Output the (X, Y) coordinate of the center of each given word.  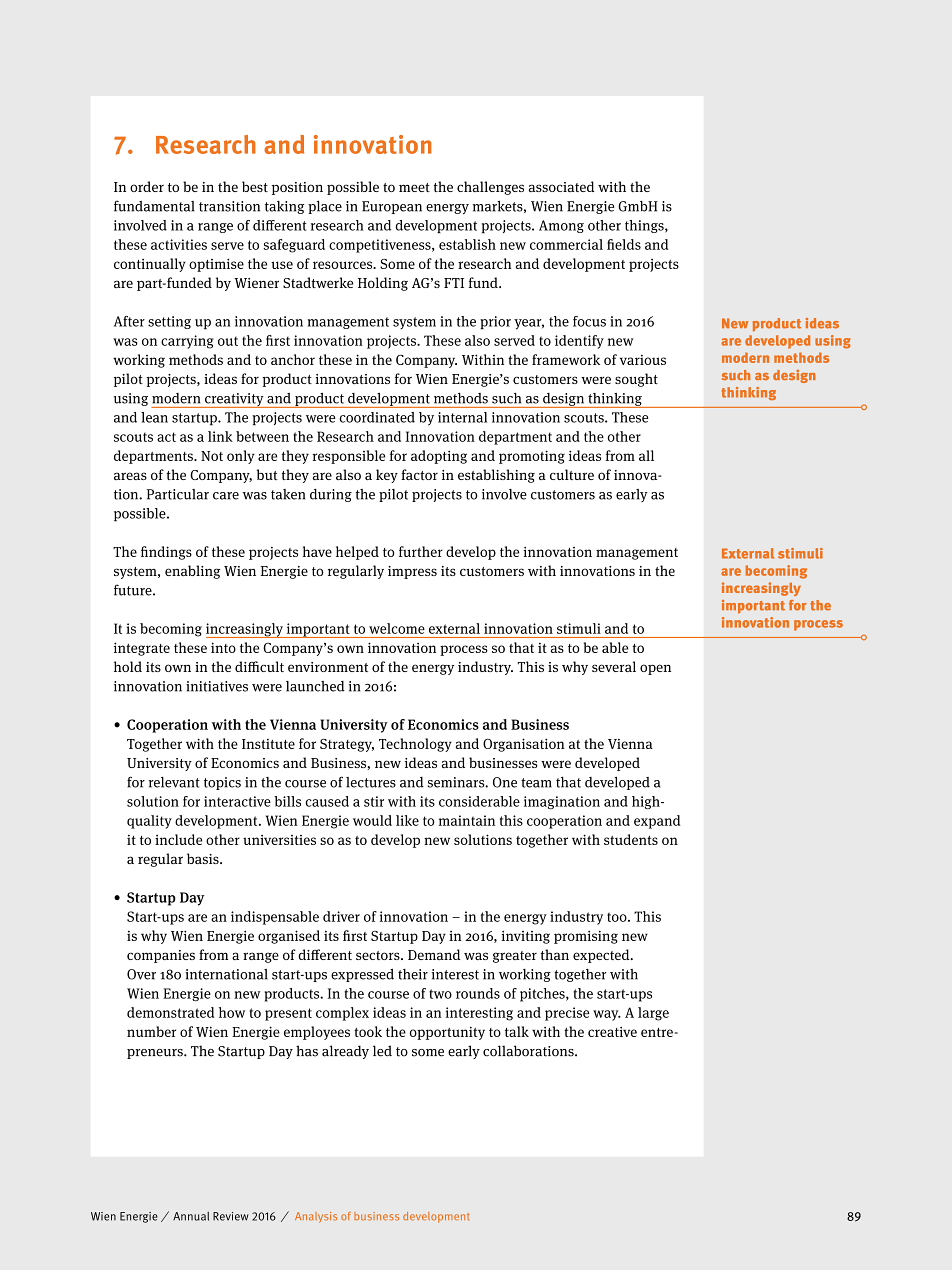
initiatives (217, 686)
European (392, 207)
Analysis (316, 1217)
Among (561, 226)
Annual (191, 1216)
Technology (415, 745)
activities (179, 244)
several (614, 666)
